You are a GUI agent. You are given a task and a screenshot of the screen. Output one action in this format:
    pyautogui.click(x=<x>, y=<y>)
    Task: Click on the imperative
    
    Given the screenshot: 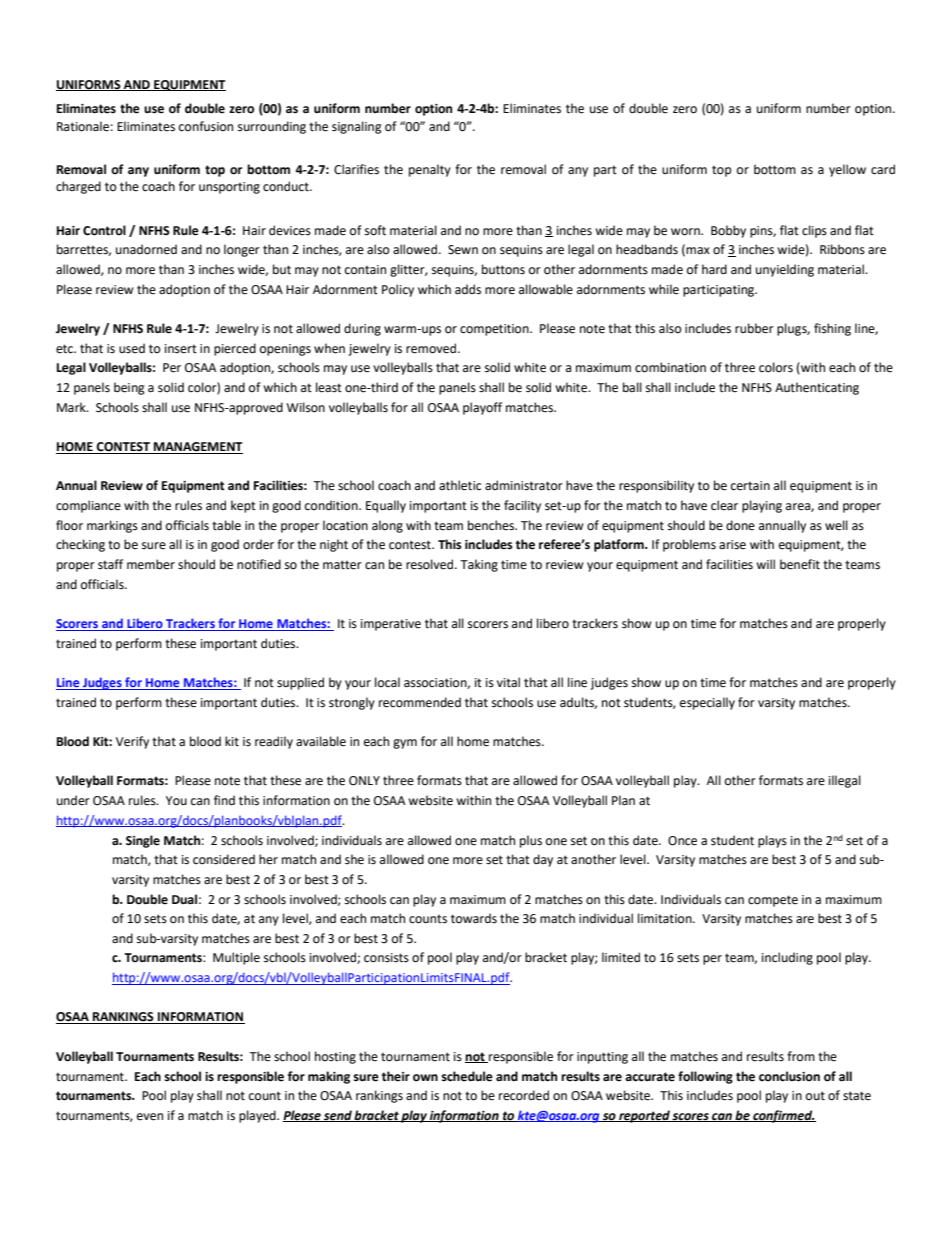 What is the action you would take?
    pyautogui.click(x=391, y=625)
